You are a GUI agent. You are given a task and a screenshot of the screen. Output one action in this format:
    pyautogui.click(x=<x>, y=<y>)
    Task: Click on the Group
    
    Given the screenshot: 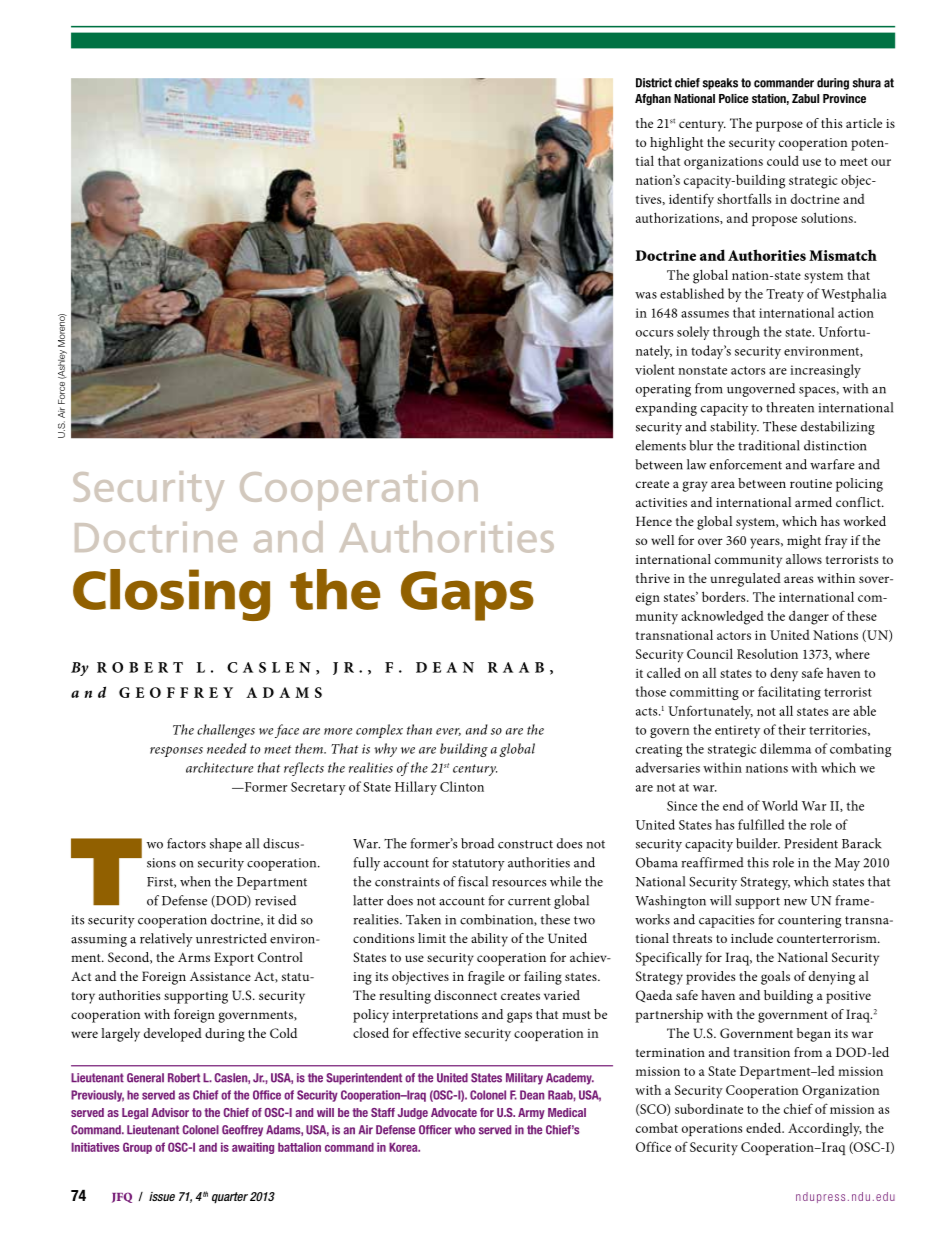 What is the action you would take?
    pyautogui.click(x=137, y=1148)
